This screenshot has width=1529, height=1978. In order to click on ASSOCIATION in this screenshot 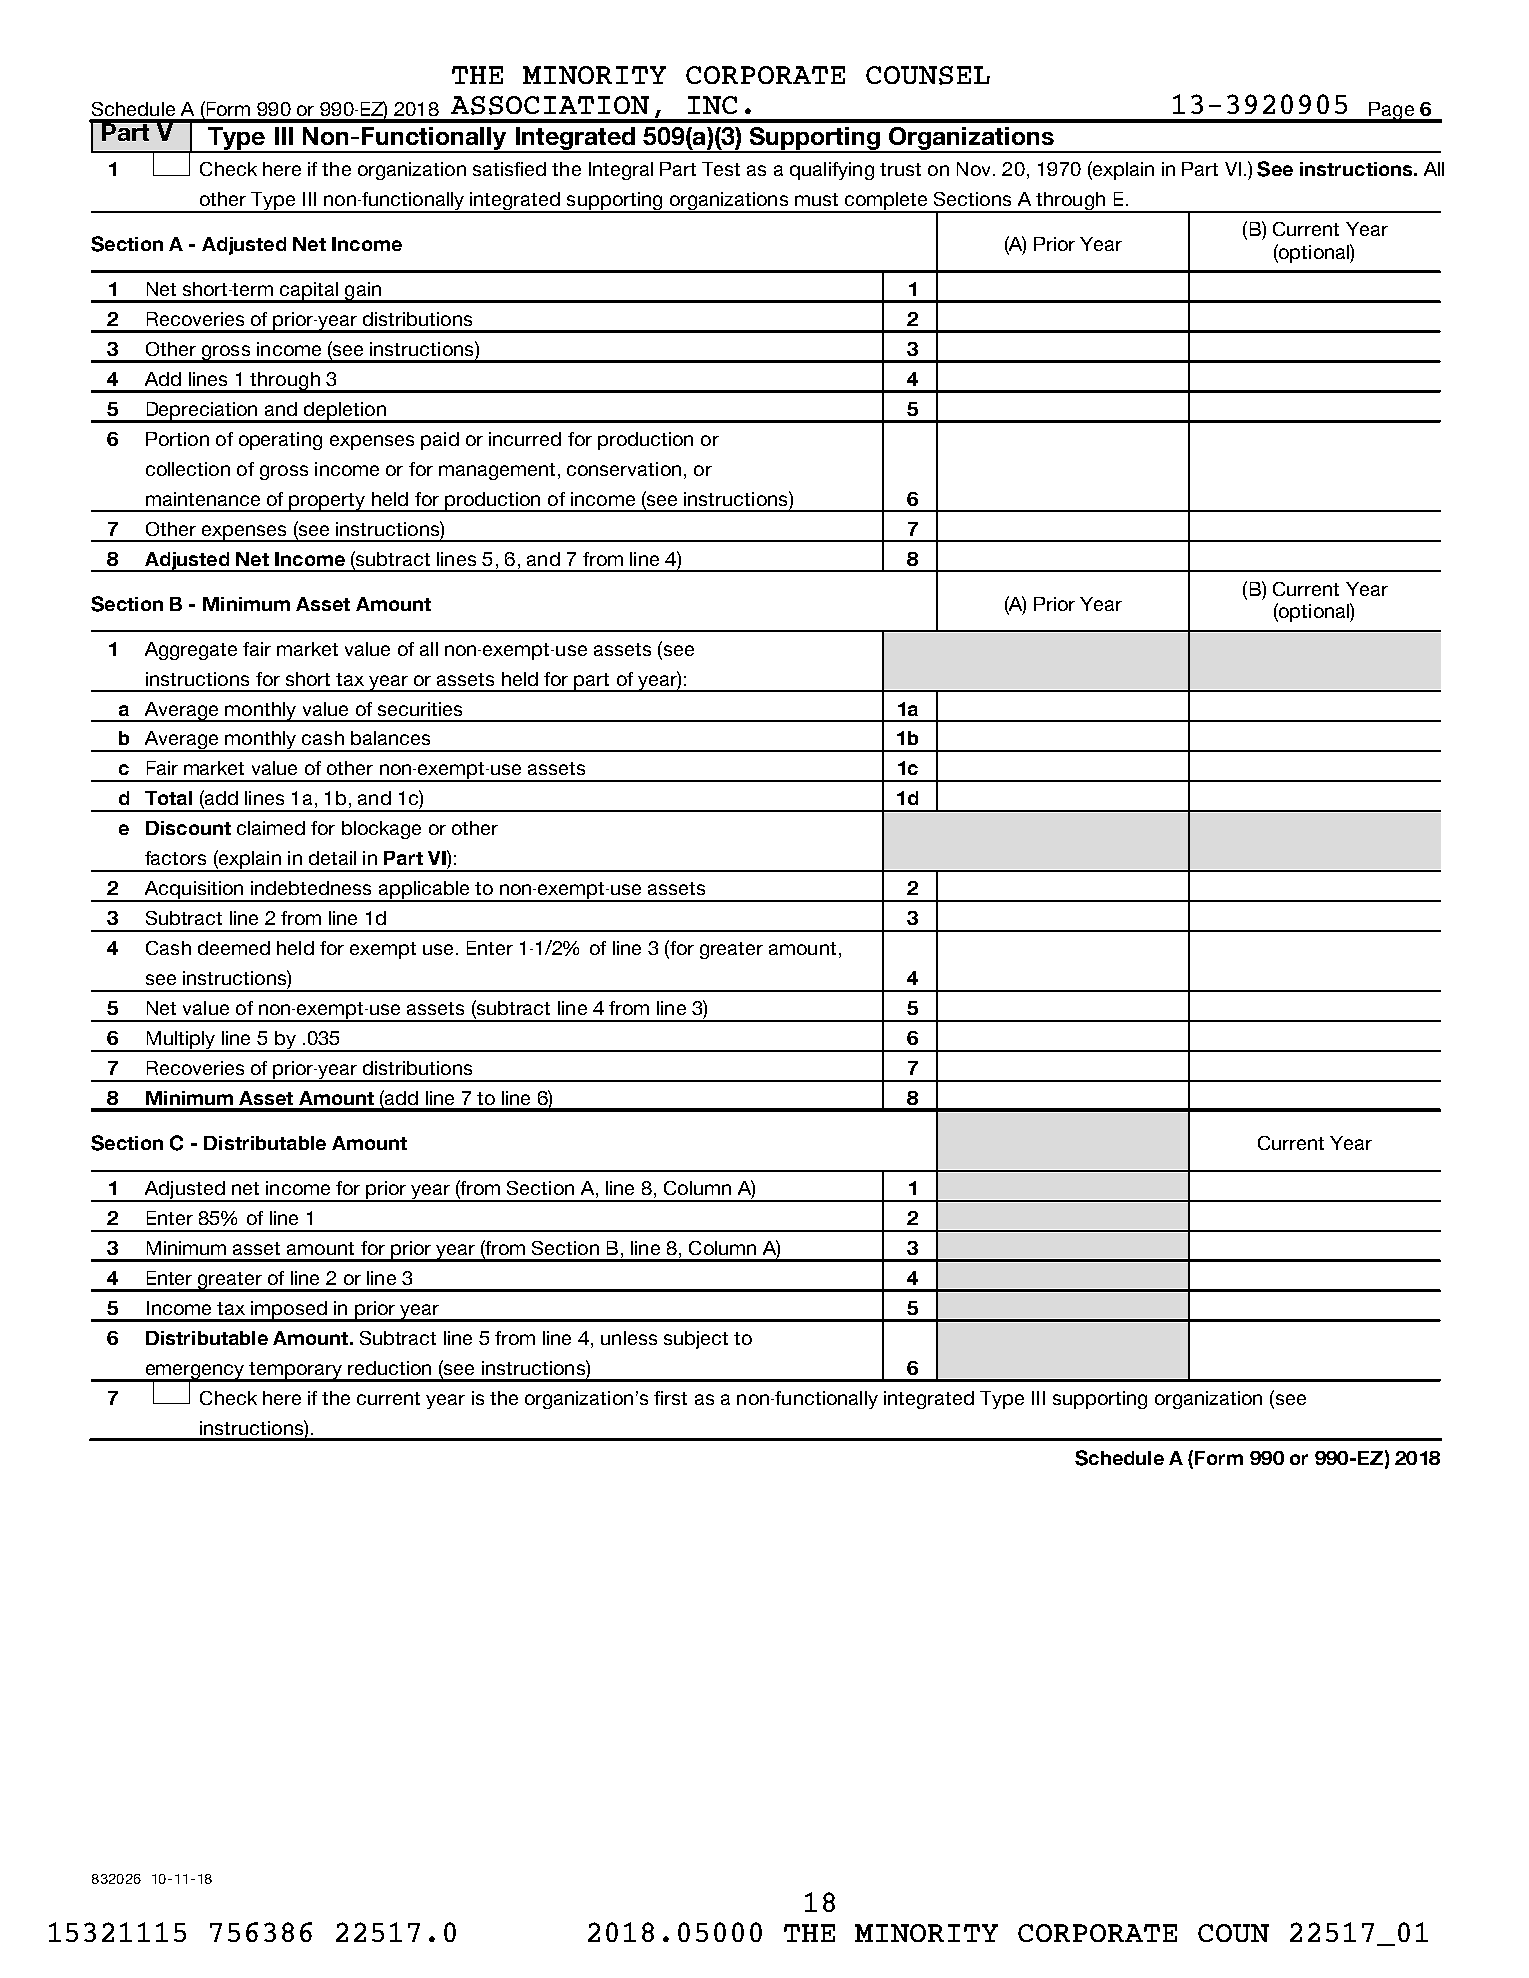, I will do `click(550, 105)`.
